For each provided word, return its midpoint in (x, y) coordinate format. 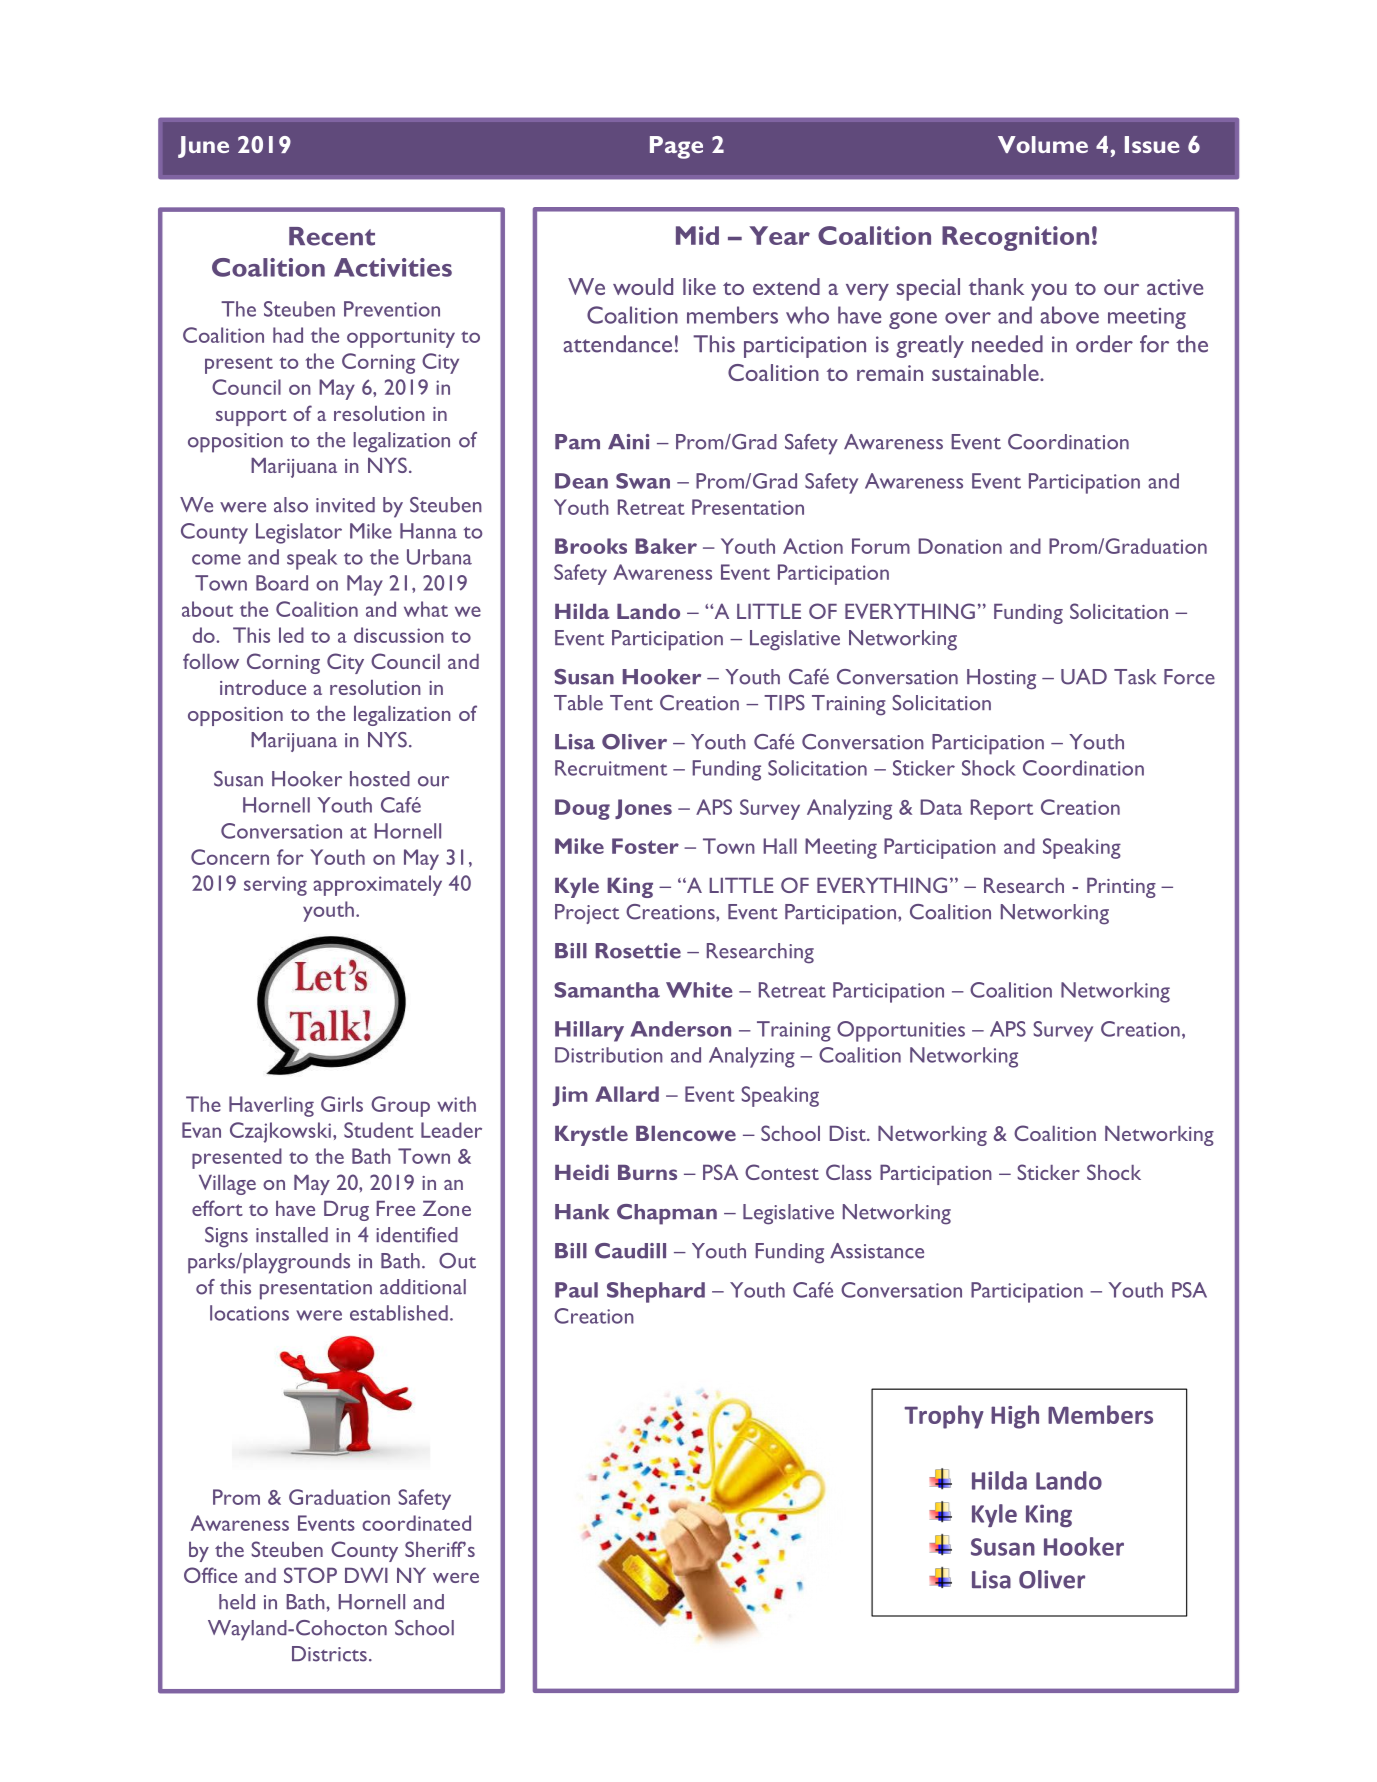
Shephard (656, 1292)
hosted (380, 779)
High (1015, 1417)
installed (292, 1235)
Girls (342, 1104)
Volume (1043, 144)
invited (345, 505)
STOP (310, 1575)
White (699, 990)
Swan (643, 481)
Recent (332, 236)
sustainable (986, 372)
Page (676, 147)
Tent (631, 703)
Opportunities (901, 1031)
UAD (1084, 677)
